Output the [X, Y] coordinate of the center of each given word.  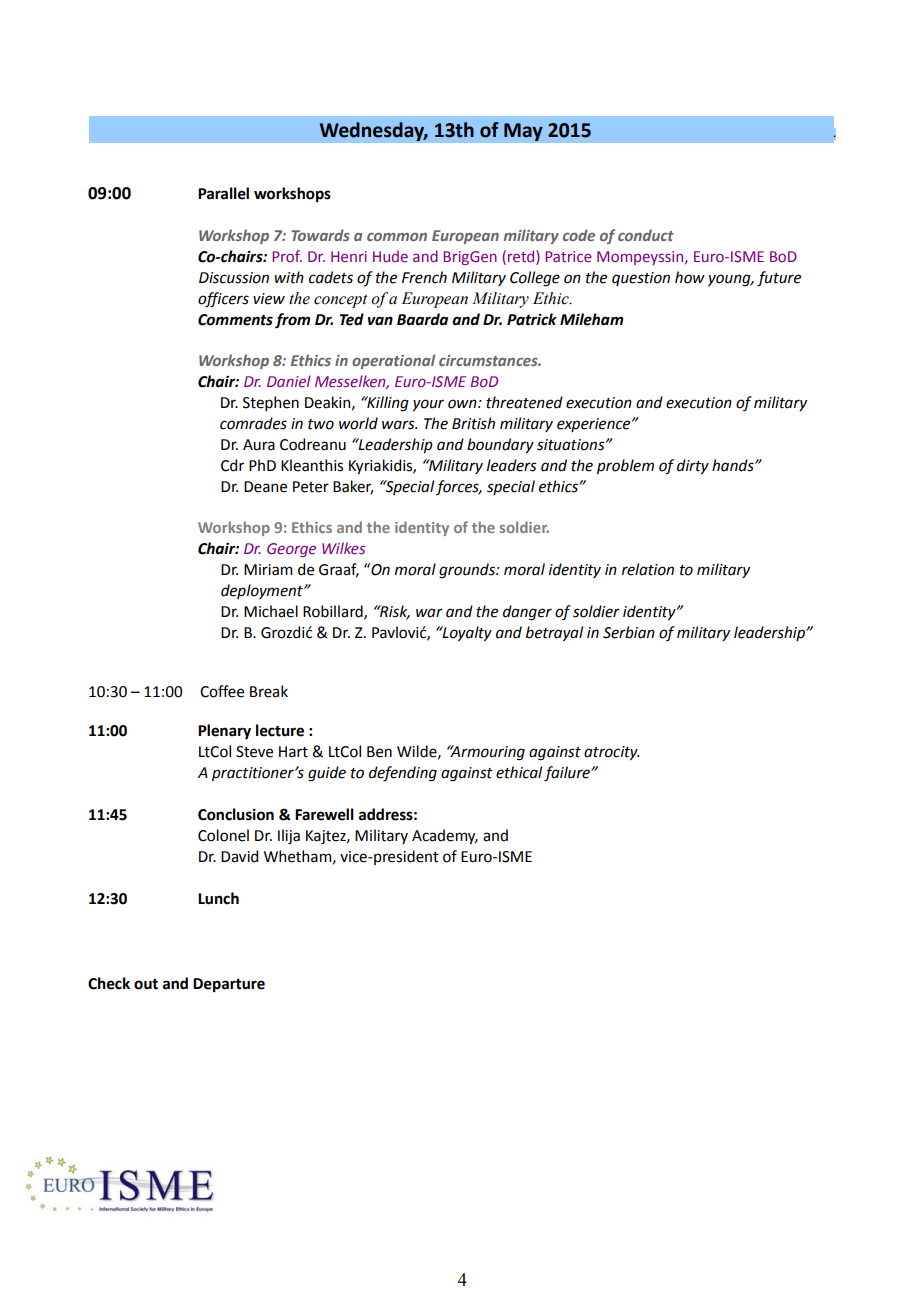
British [473, 423]
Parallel [223, 193]
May [523, 132]
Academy [445, 836]
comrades [253, 423]
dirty [693, 466]
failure [568, 774]
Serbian [629, 632]
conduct [646, 235]
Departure [229, 985]
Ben [379, 752]
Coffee [222, 691]
